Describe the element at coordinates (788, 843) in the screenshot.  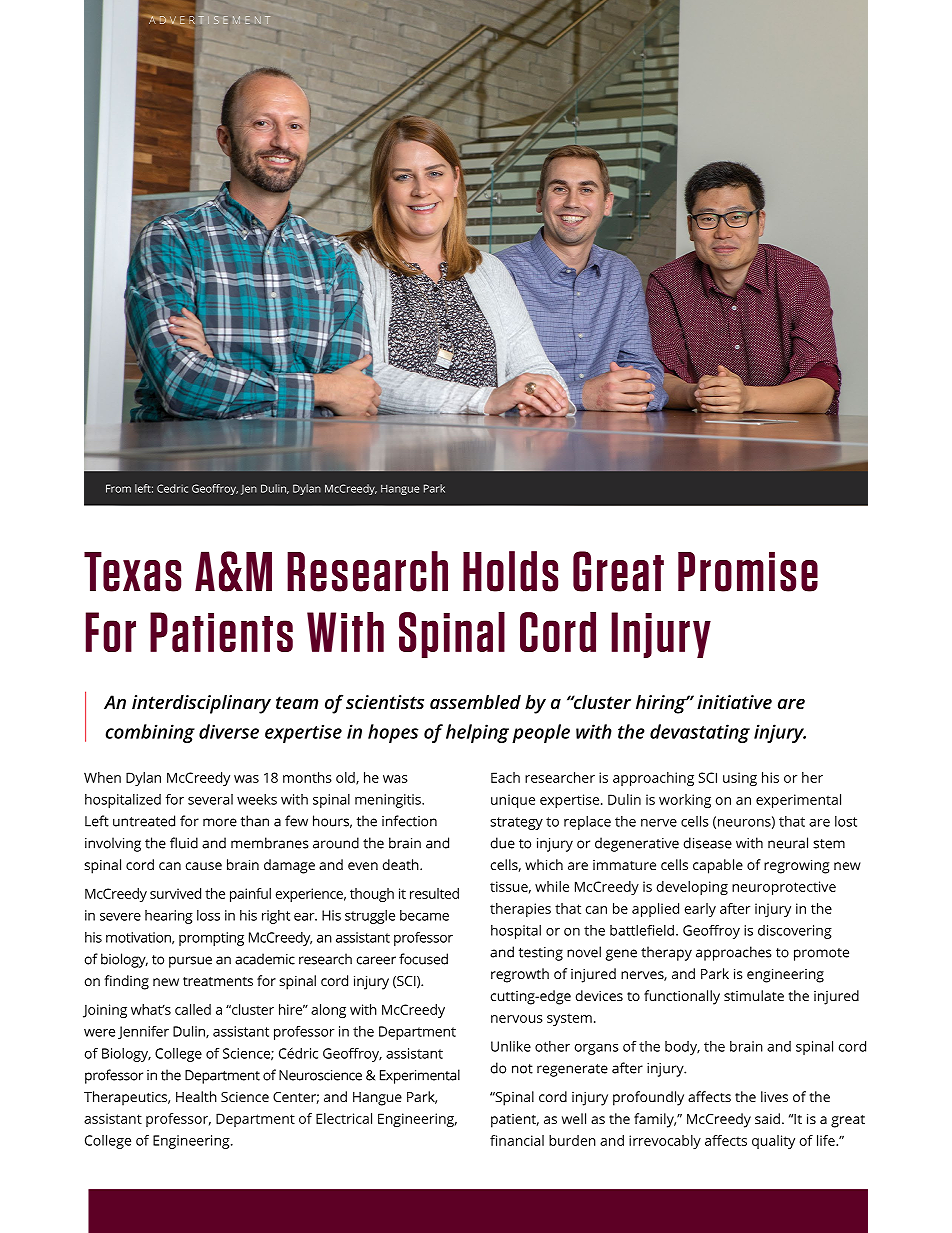
I see `neural` at that location.
